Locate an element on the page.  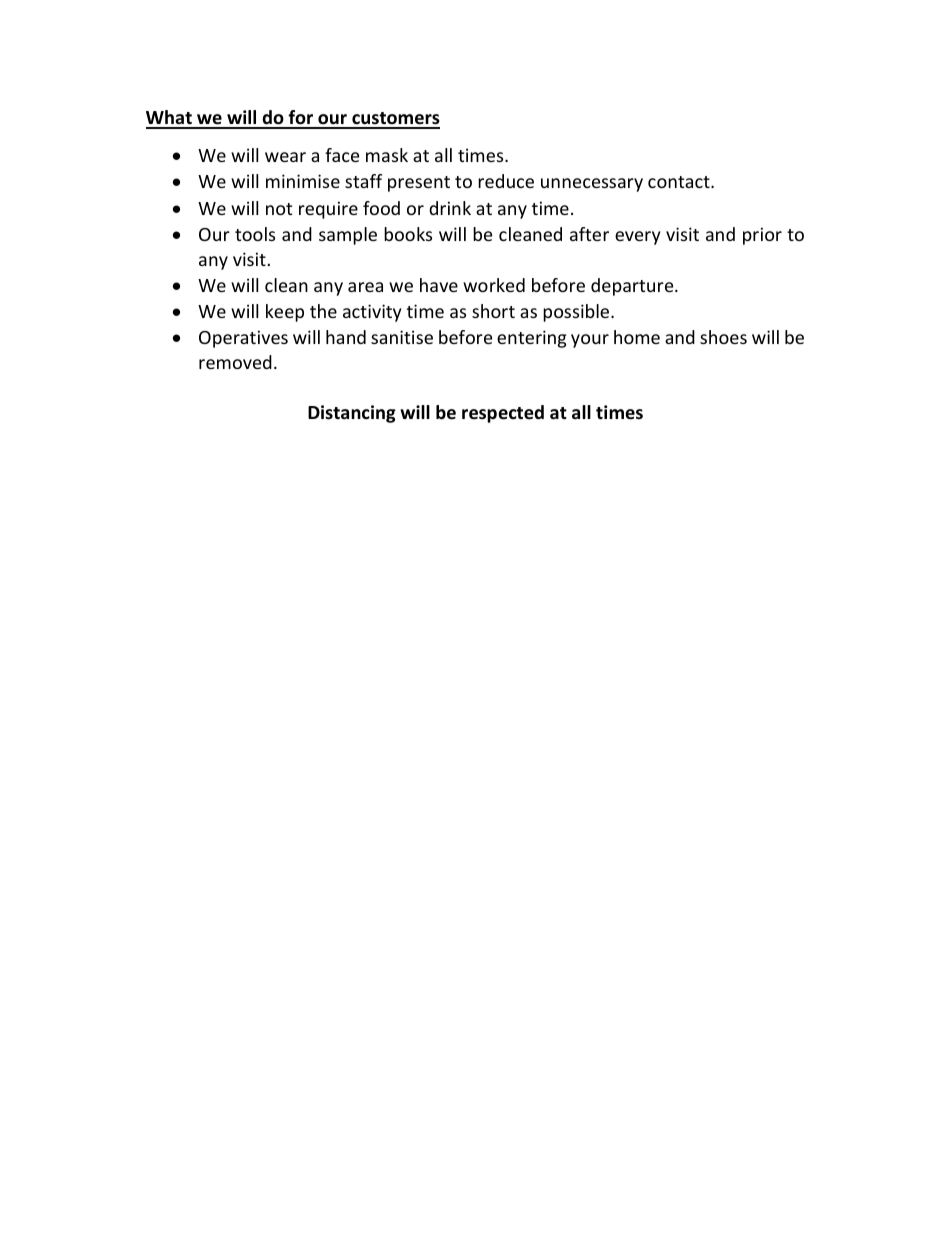
prior is located at coordinates (762, 236).
